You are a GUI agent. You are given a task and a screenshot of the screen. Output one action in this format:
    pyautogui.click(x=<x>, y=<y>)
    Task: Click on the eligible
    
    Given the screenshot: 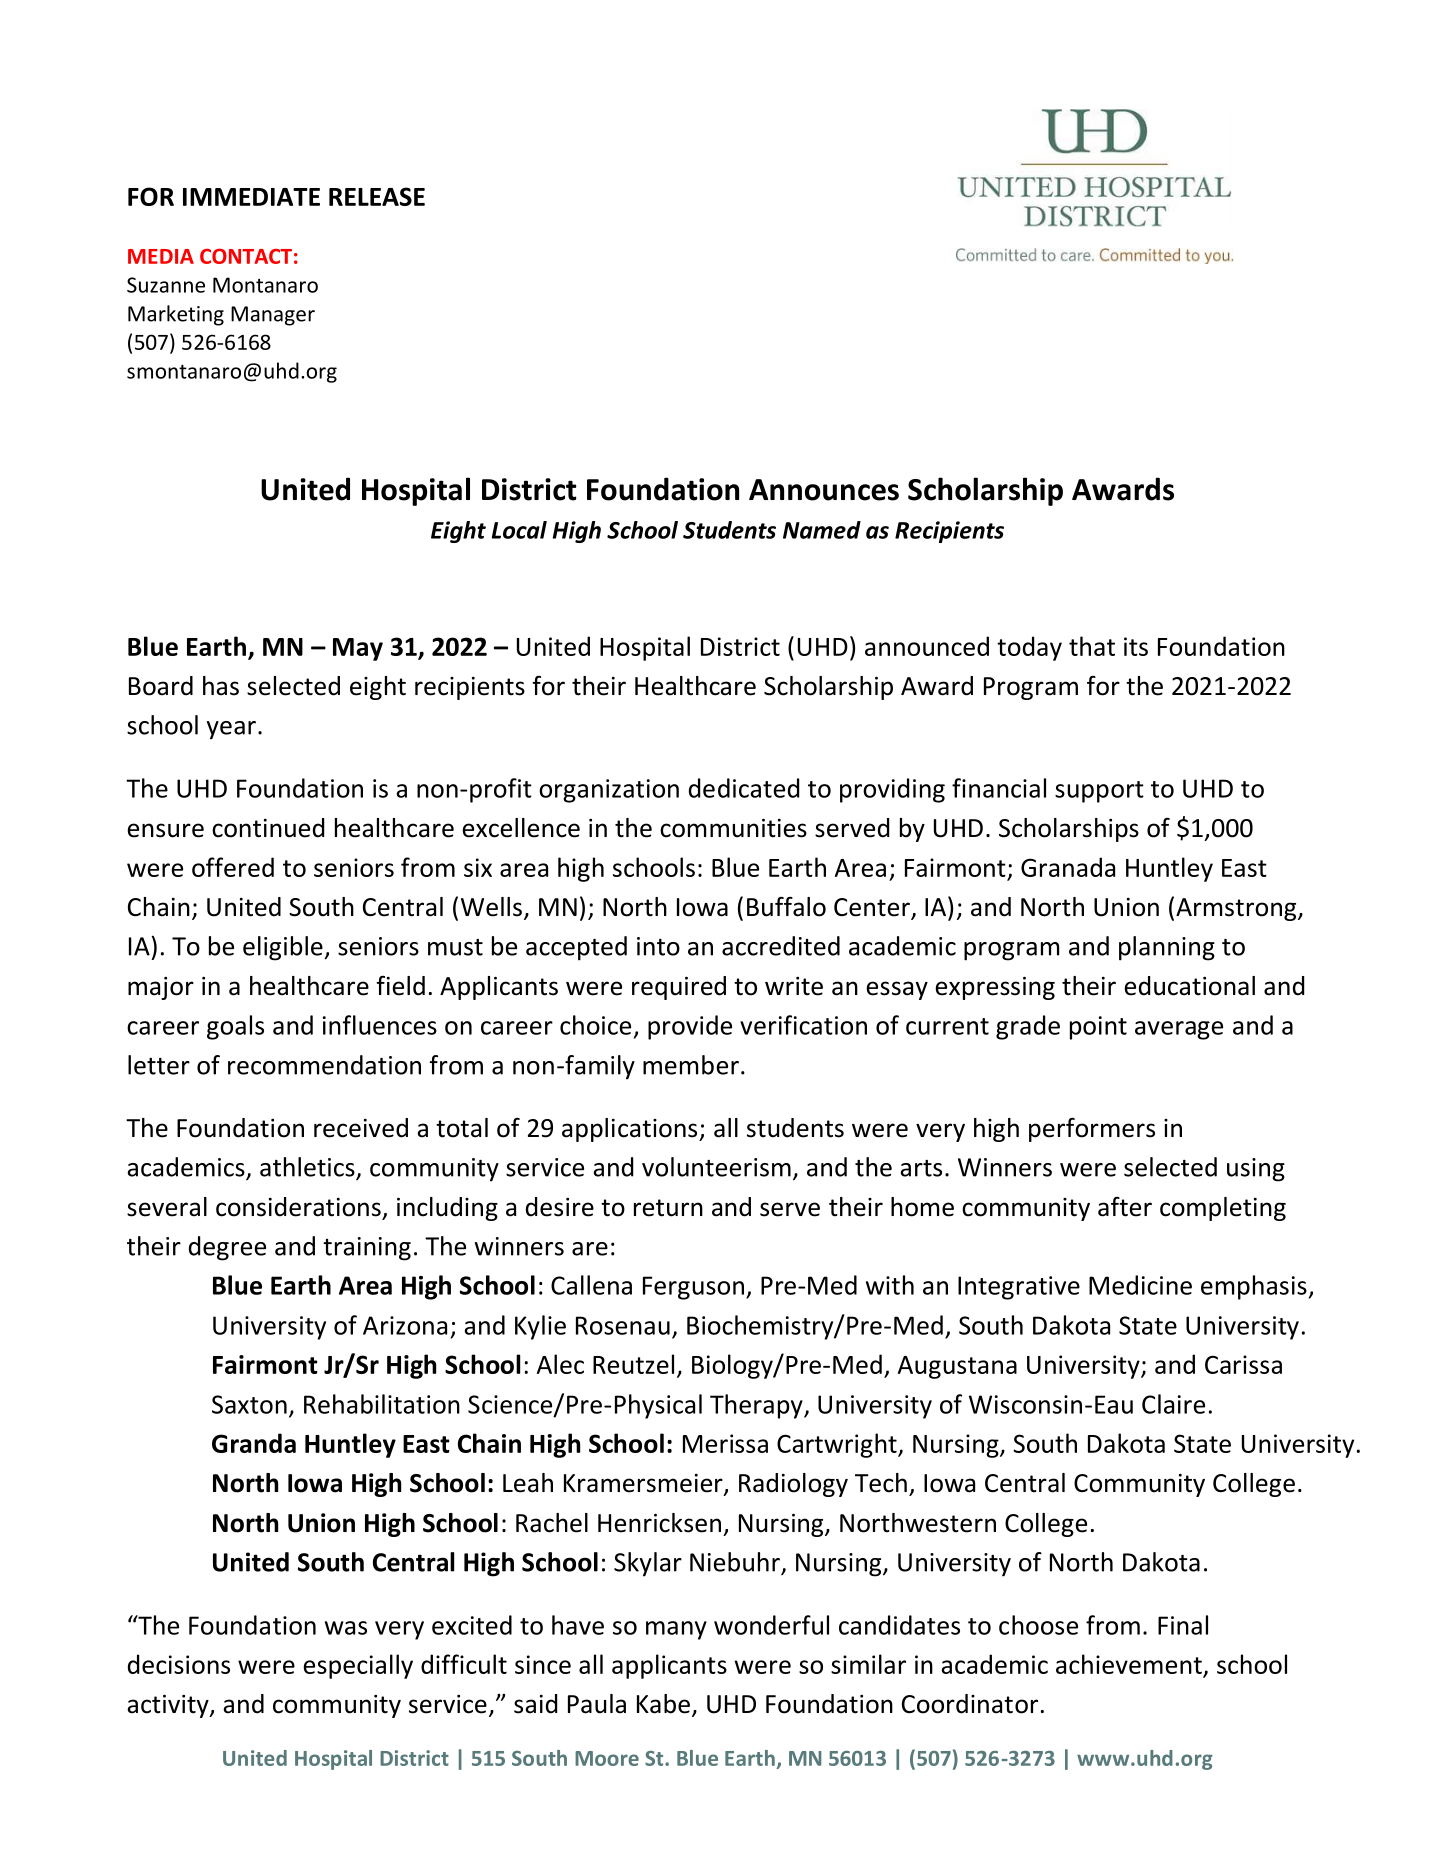 What is the action you would take?
    pyautogui.click(x=284, y=948)
